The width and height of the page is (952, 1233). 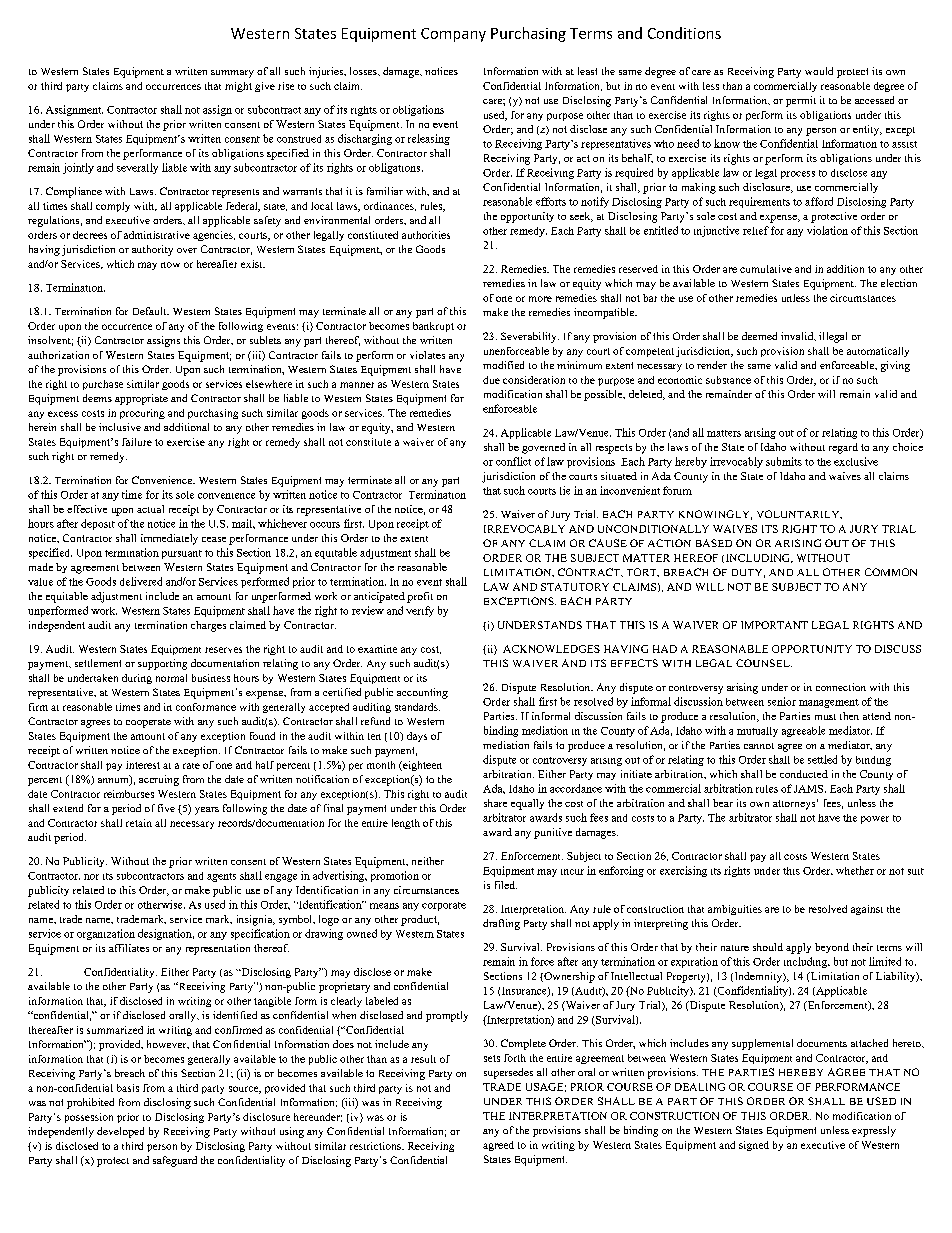 What do you see at coordinates (150, 509) in the page?
I see `actual` at bounding box center [150, 509].
